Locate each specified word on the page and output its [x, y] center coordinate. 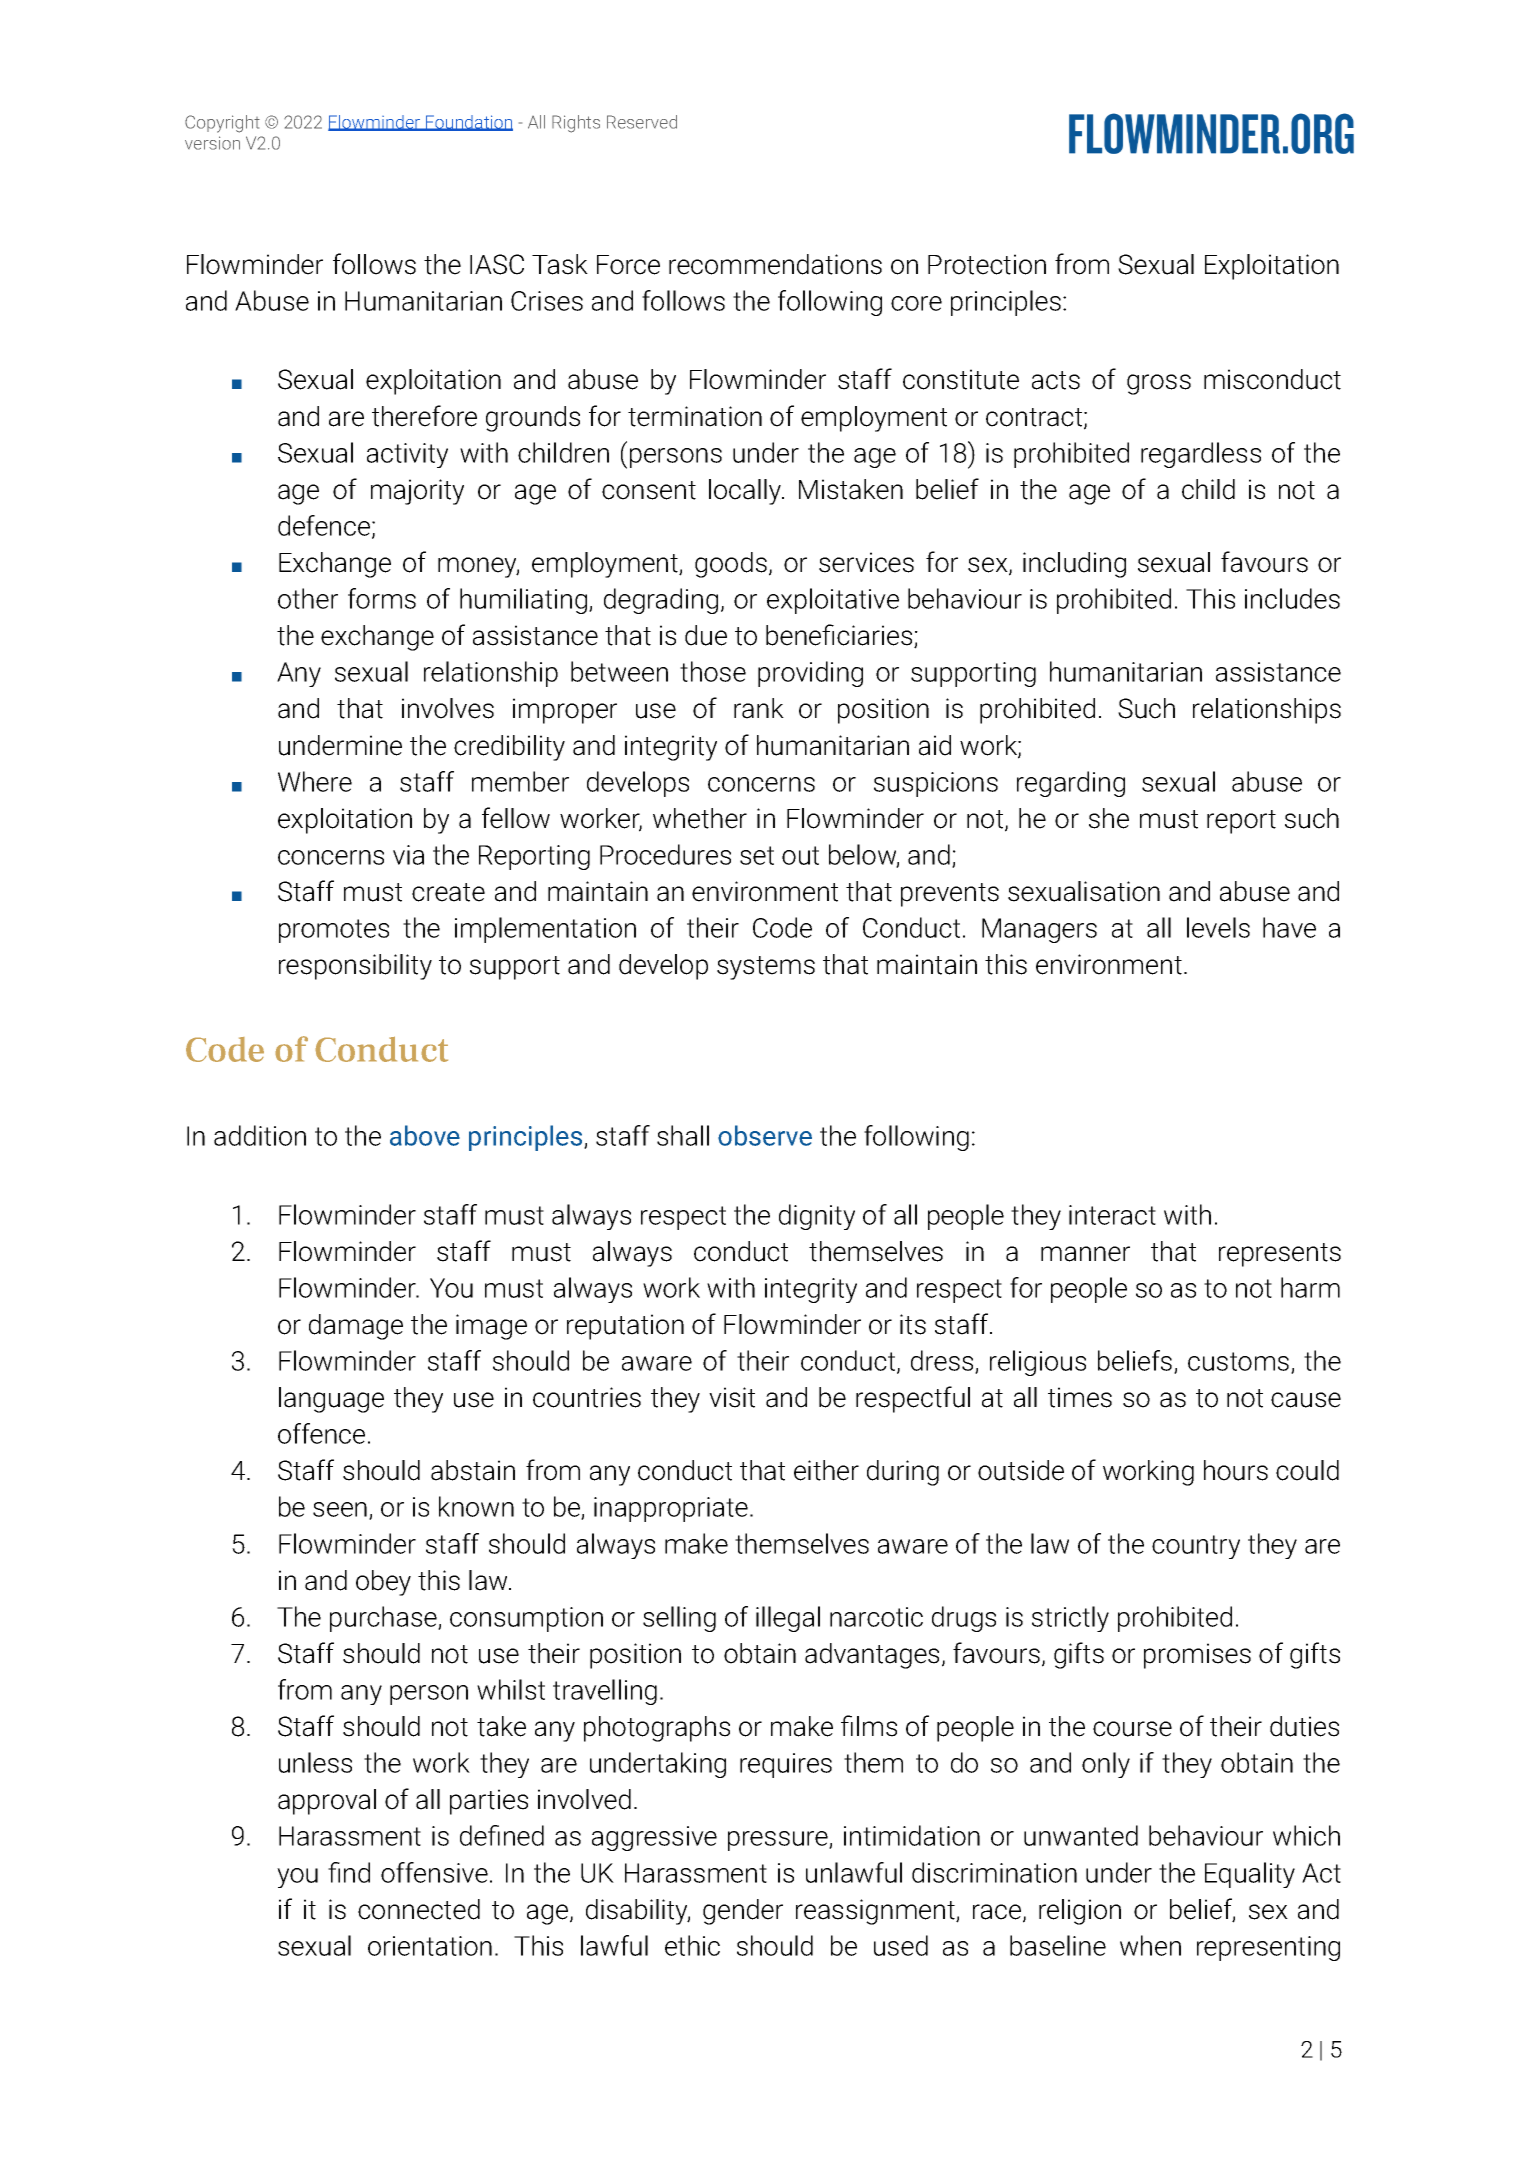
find [349, 1872]
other [308, 598]
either [826, 1470]
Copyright [222, 124]
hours [1236, 1470]
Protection [987, 264]
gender [743, 1912]
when [1150, 1945]
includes [1292, 598]
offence [321, 1433]
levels [1218, 927]
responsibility [355, 967]
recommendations [775, 264]
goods [731, 565]
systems [766, 968]
